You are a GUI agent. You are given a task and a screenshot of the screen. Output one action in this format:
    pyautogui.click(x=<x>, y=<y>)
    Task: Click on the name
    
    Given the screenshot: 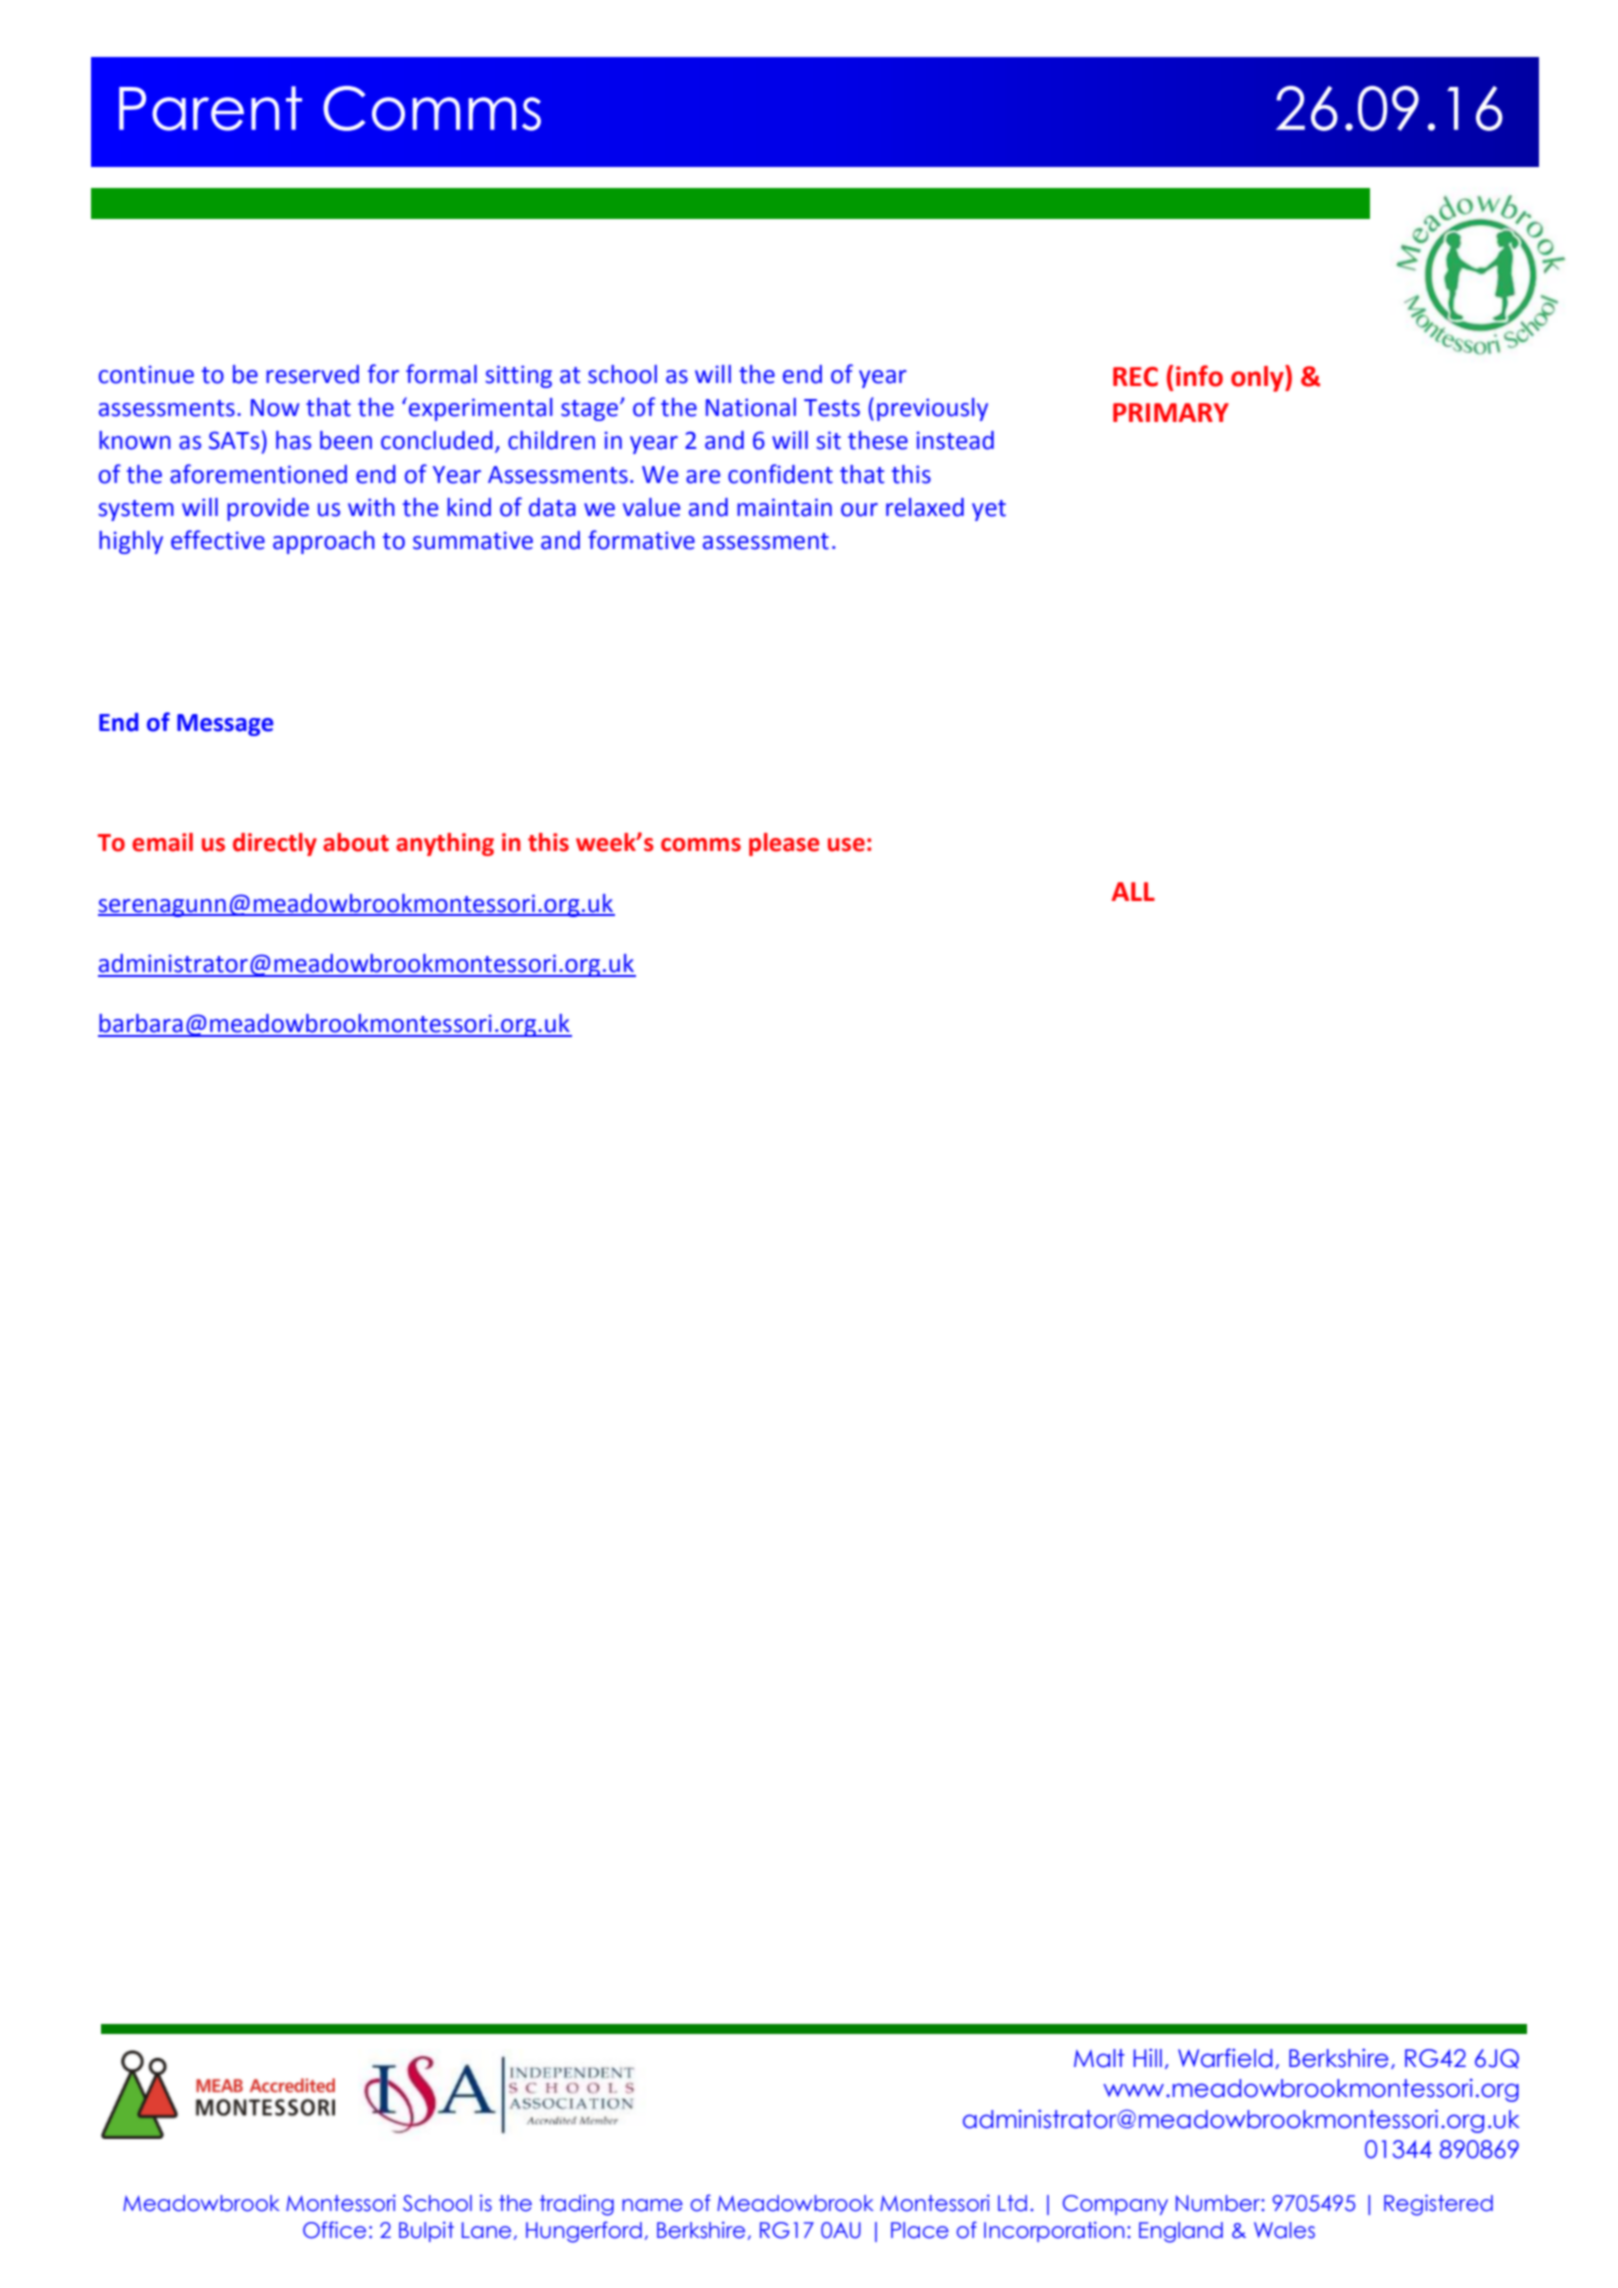 What is the action you would take?
    pyautogui.click(x=652, y=2205)
